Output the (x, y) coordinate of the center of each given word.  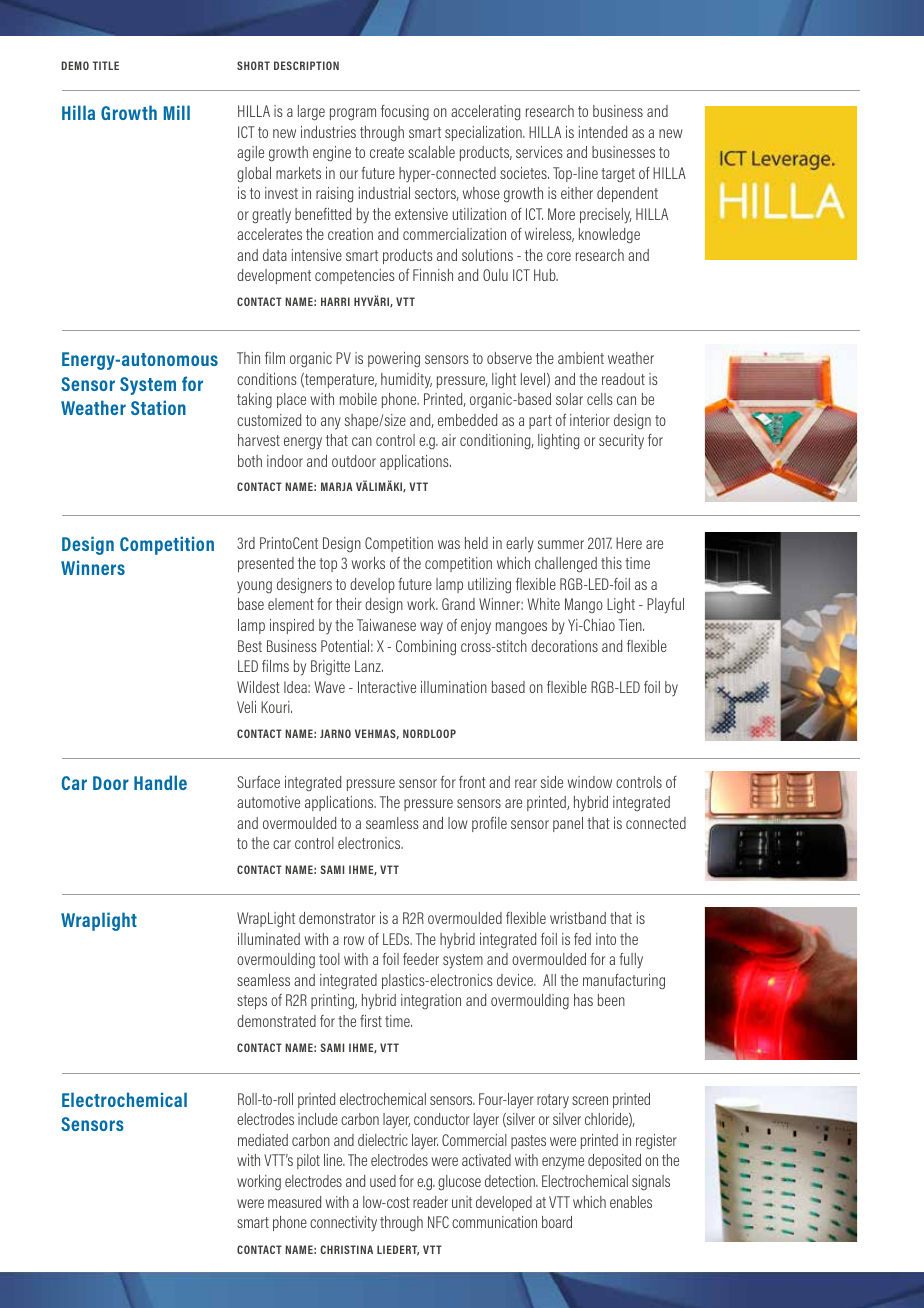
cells (600, 399)
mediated (263, 1140)
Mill (177, 112)
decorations (564, 646)
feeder (421, 959)
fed (582, 939)
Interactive (387, 687)
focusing (405, 113)
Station (158, 407)
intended (603, 132)
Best (250, 646)
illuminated (269, 939)
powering (394, 359)
